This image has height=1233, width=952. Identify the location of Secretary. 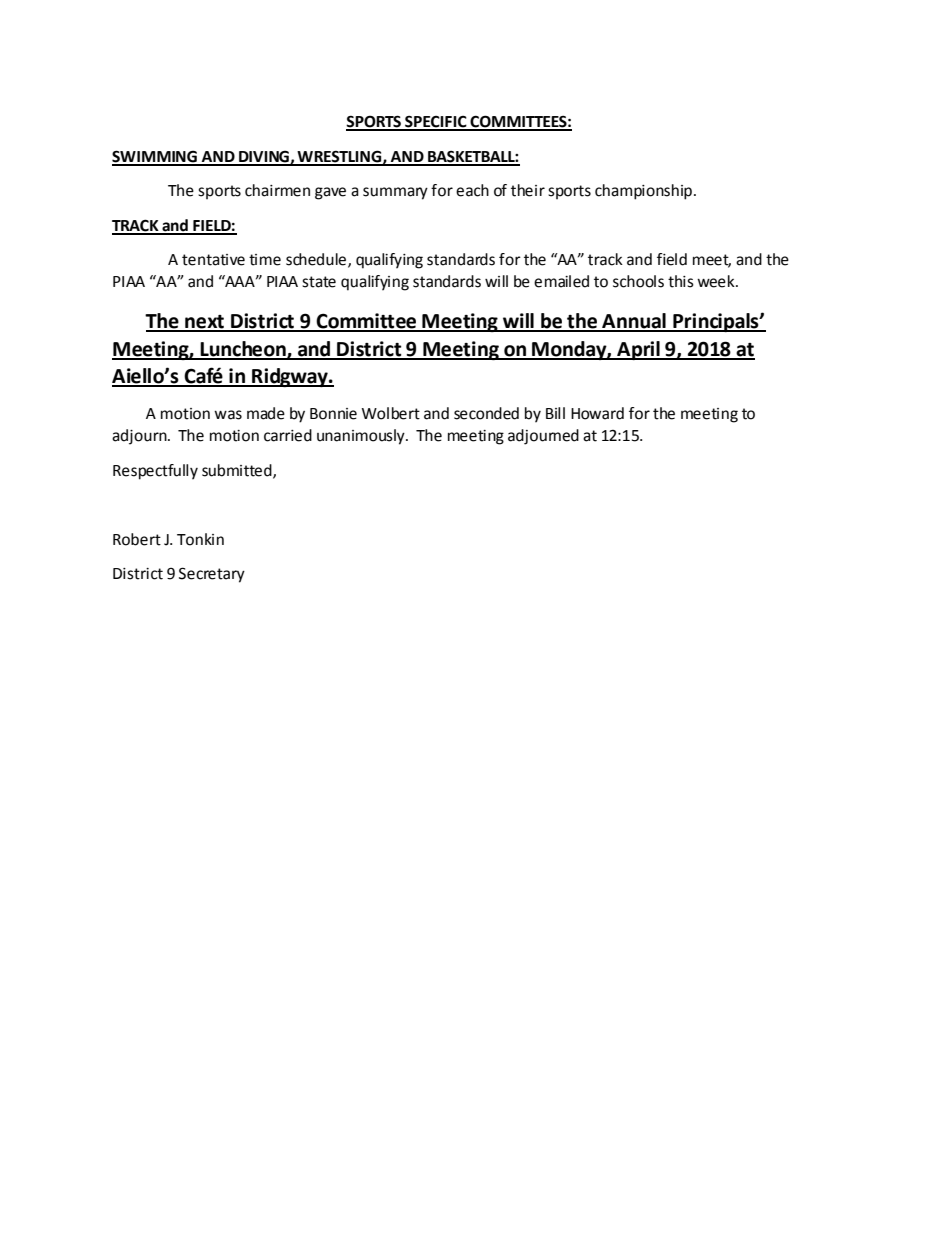
(212, 575).
